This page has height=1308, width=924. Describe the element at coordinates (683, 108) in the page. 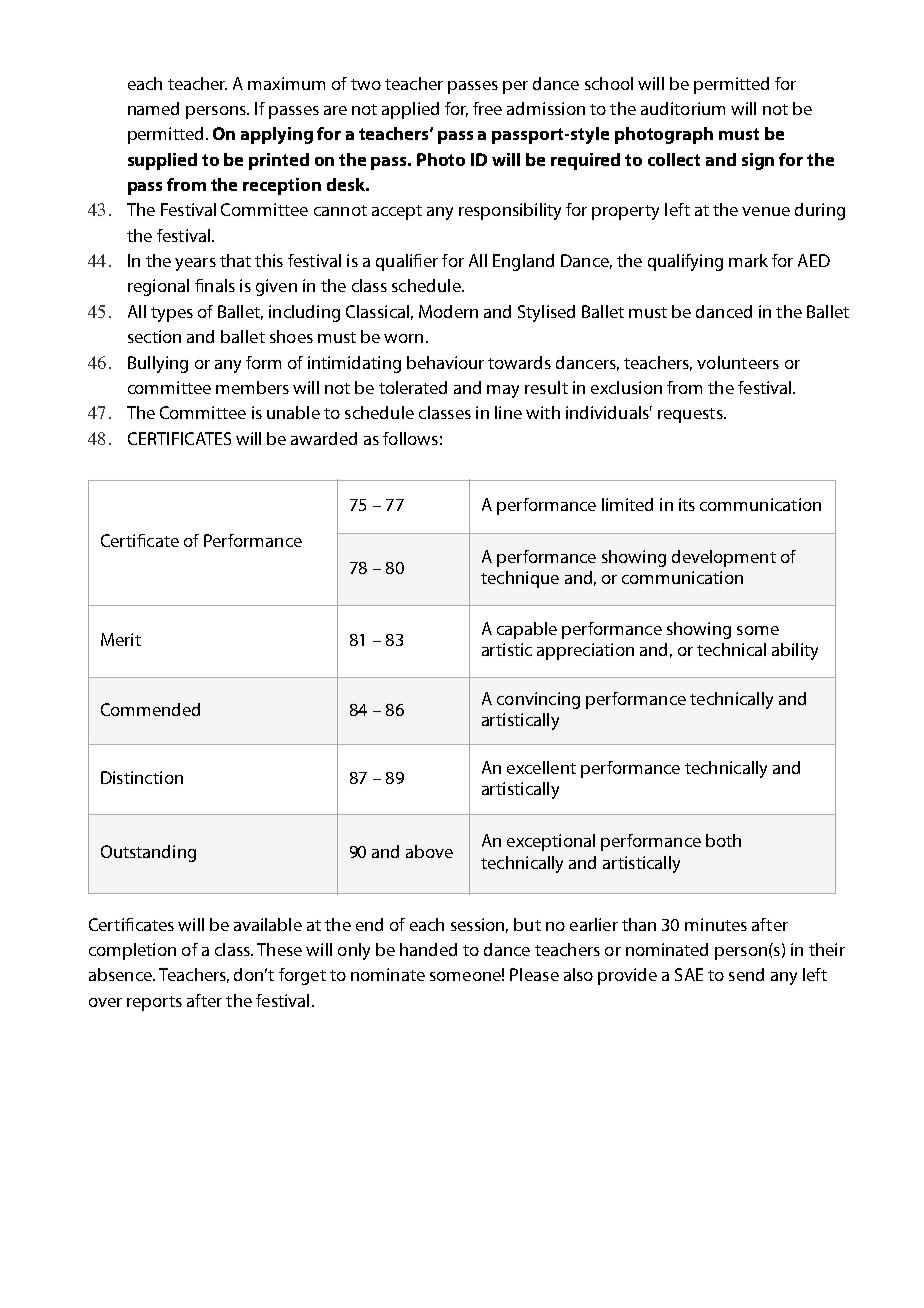

I see `auditorium` at that location.
